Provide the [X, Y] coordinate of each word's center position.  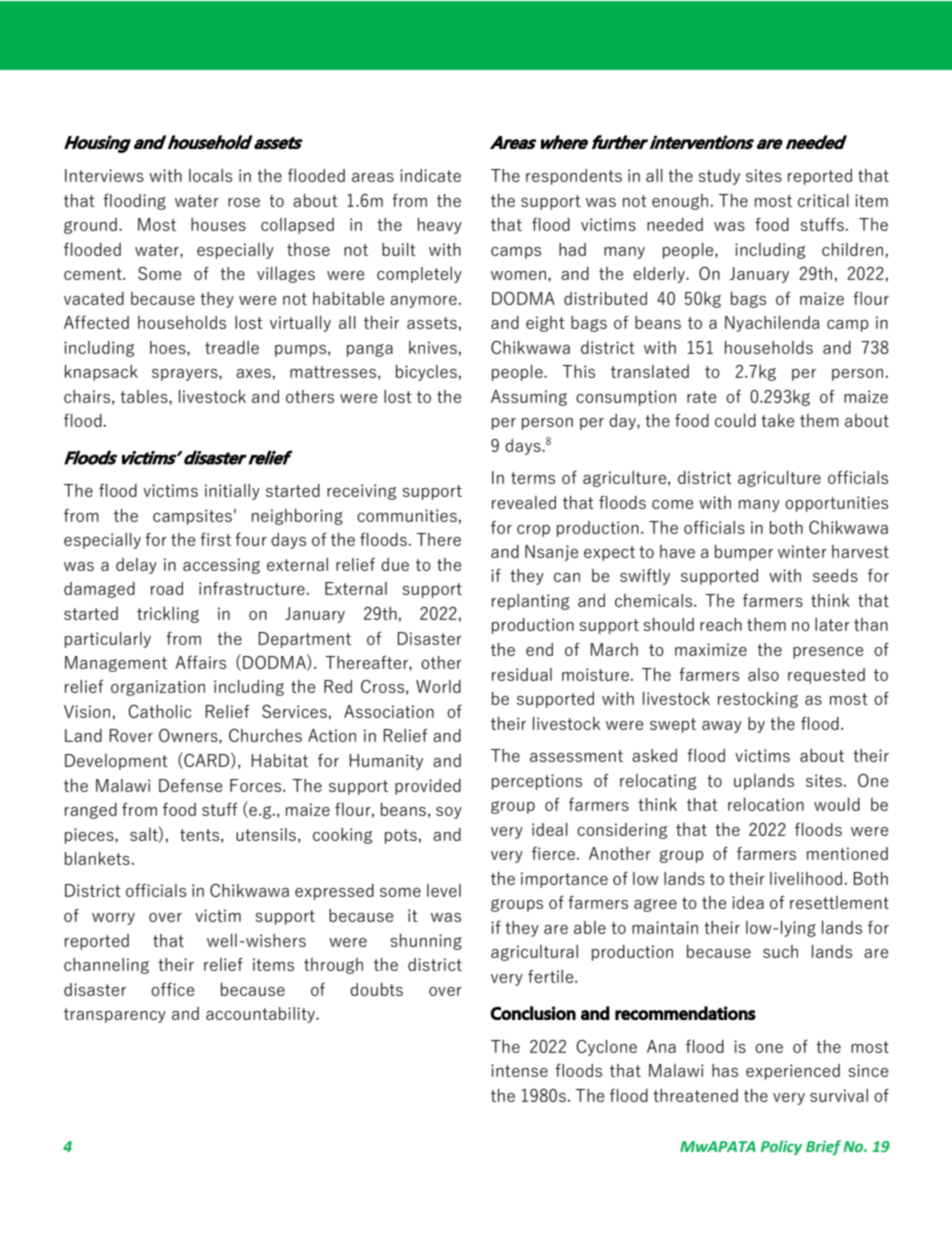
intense [519, 1070]
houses [218, 224]
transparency [115, 1015]
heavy [440, 226]
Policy [781, 1147]
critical [823, 200]
